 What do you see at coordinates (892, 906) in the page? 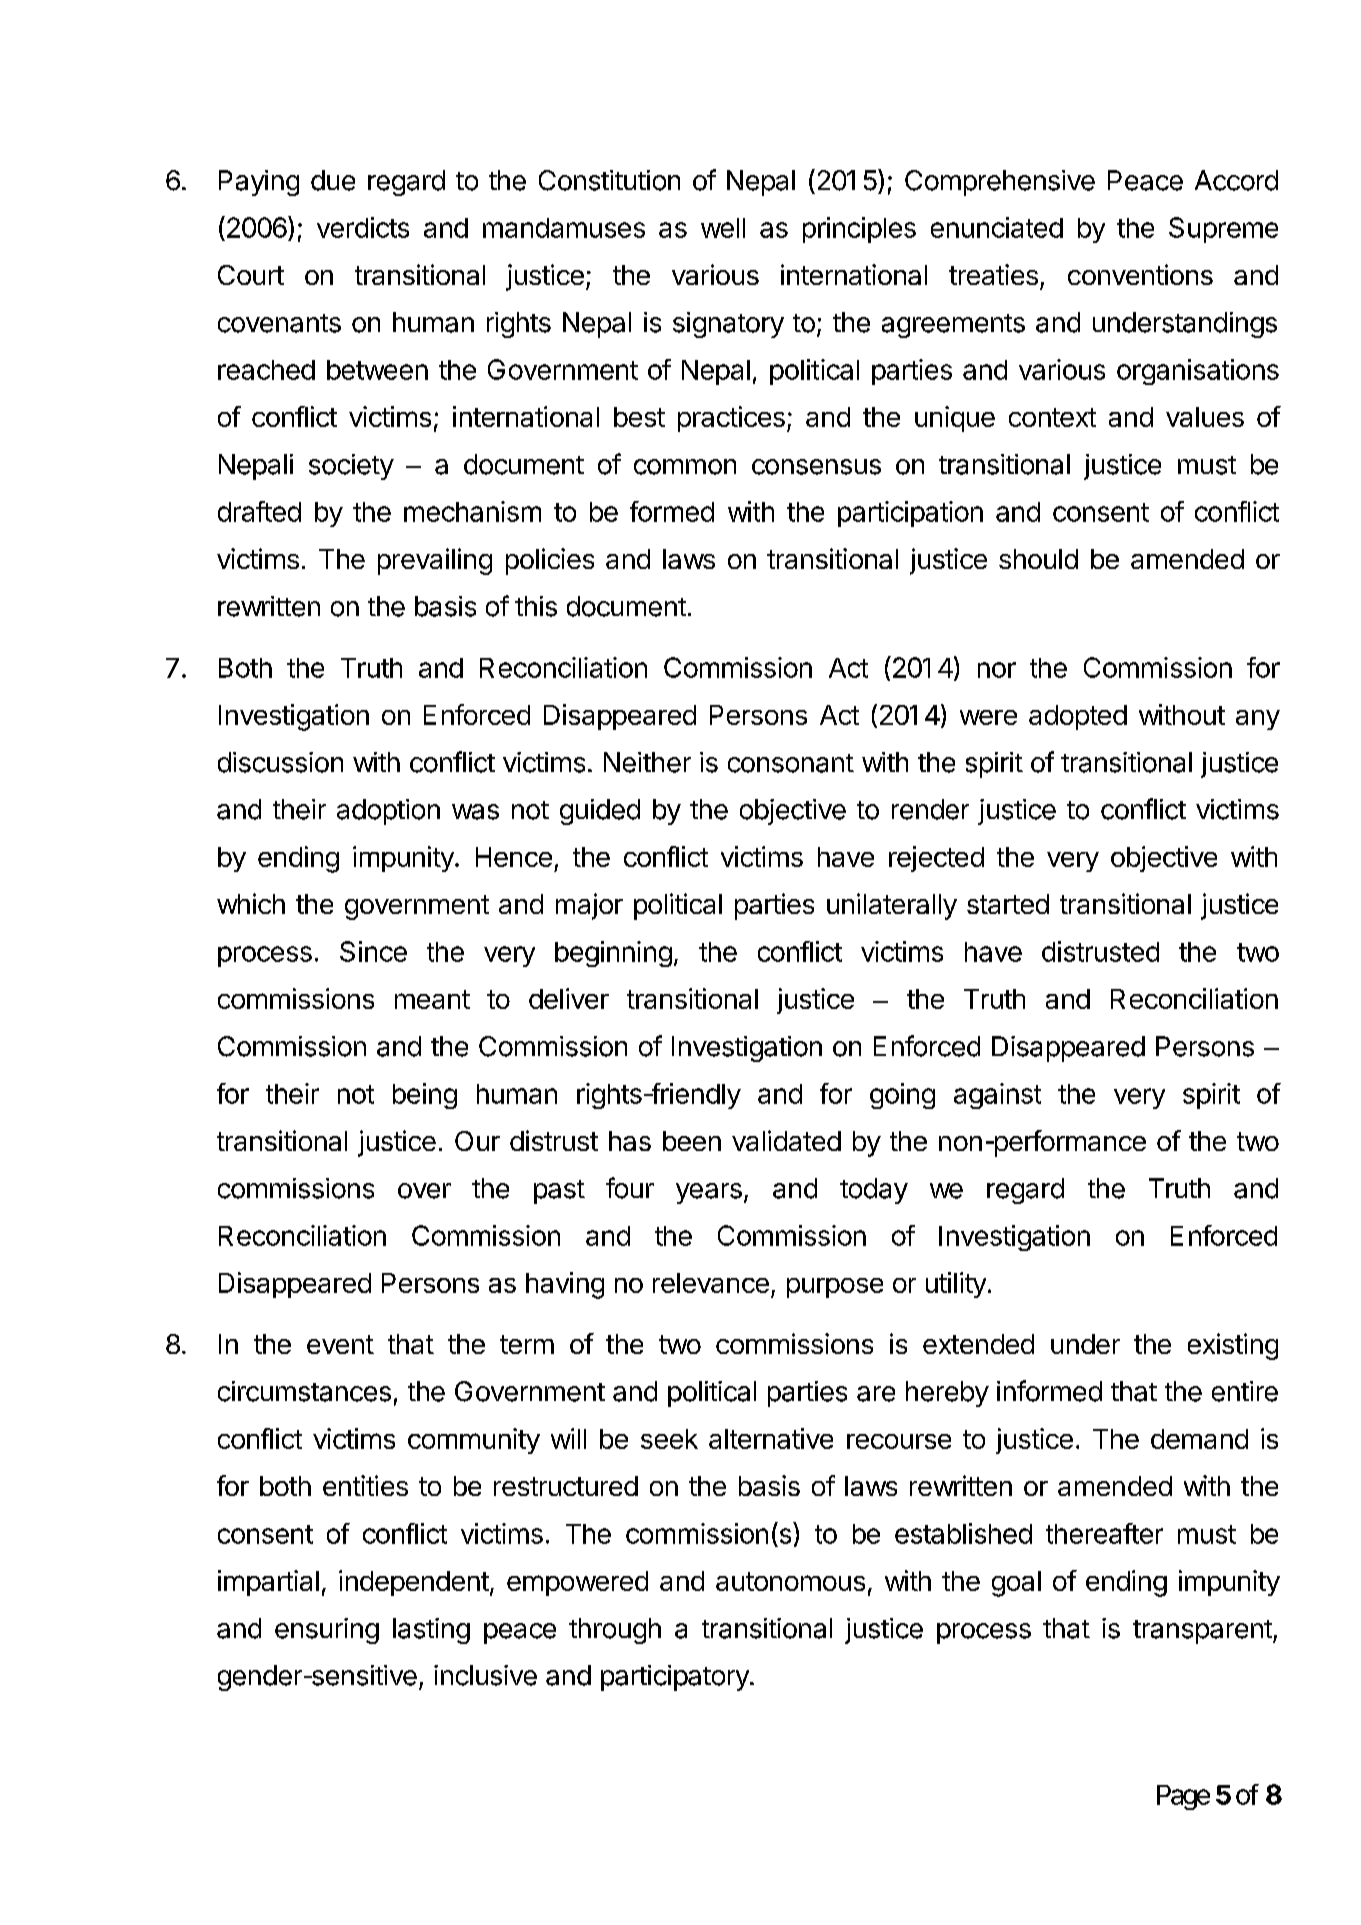
I see `unilaterally` at bounding box center [892, 906].
